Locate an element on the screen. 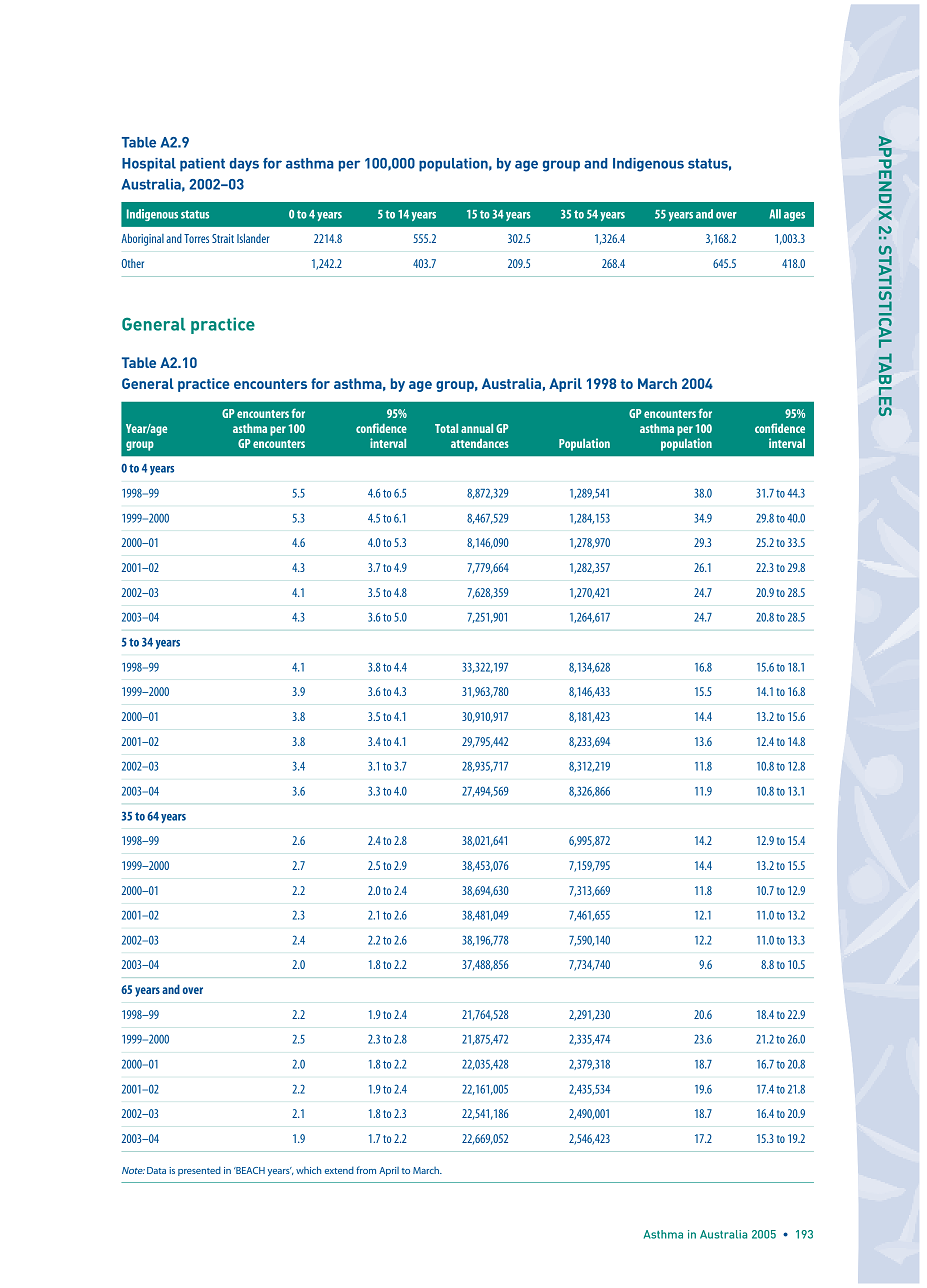 This screenshot has width=927, height=1288. Total is located at coordinates (446, 428).
